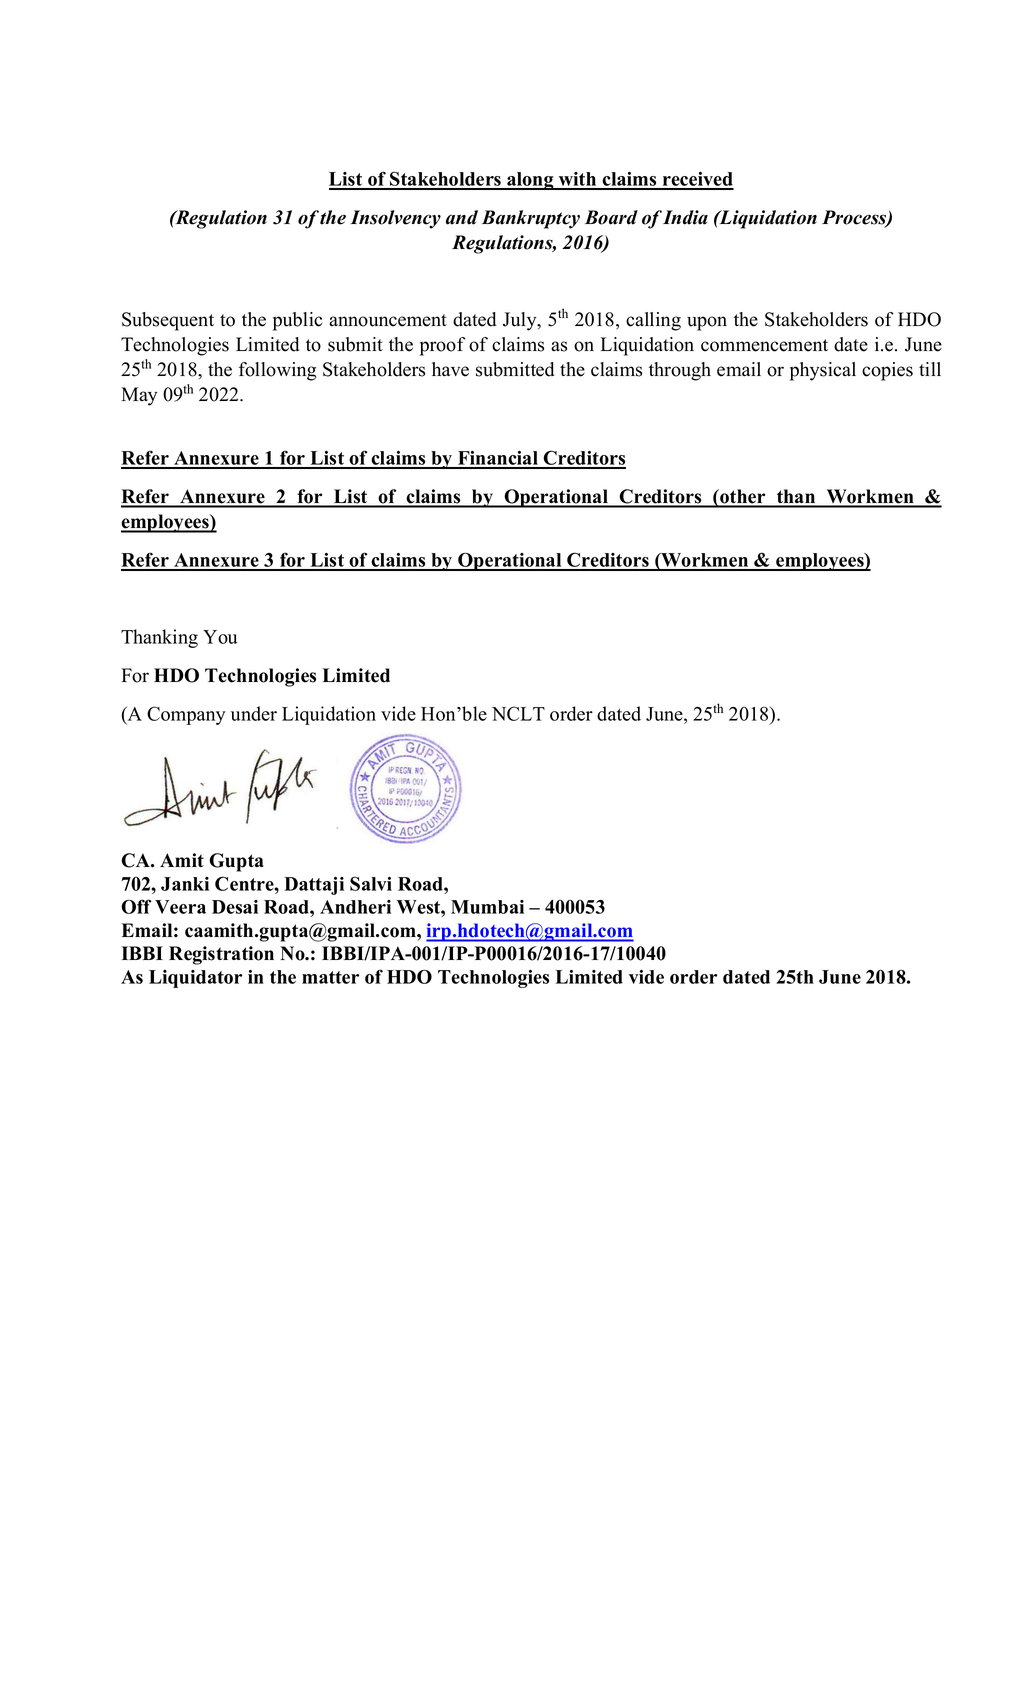 The width and height of the document is (1029, 1695). Describe the element at coordinates (823, 371) in the document. I see `physical` at that location.
